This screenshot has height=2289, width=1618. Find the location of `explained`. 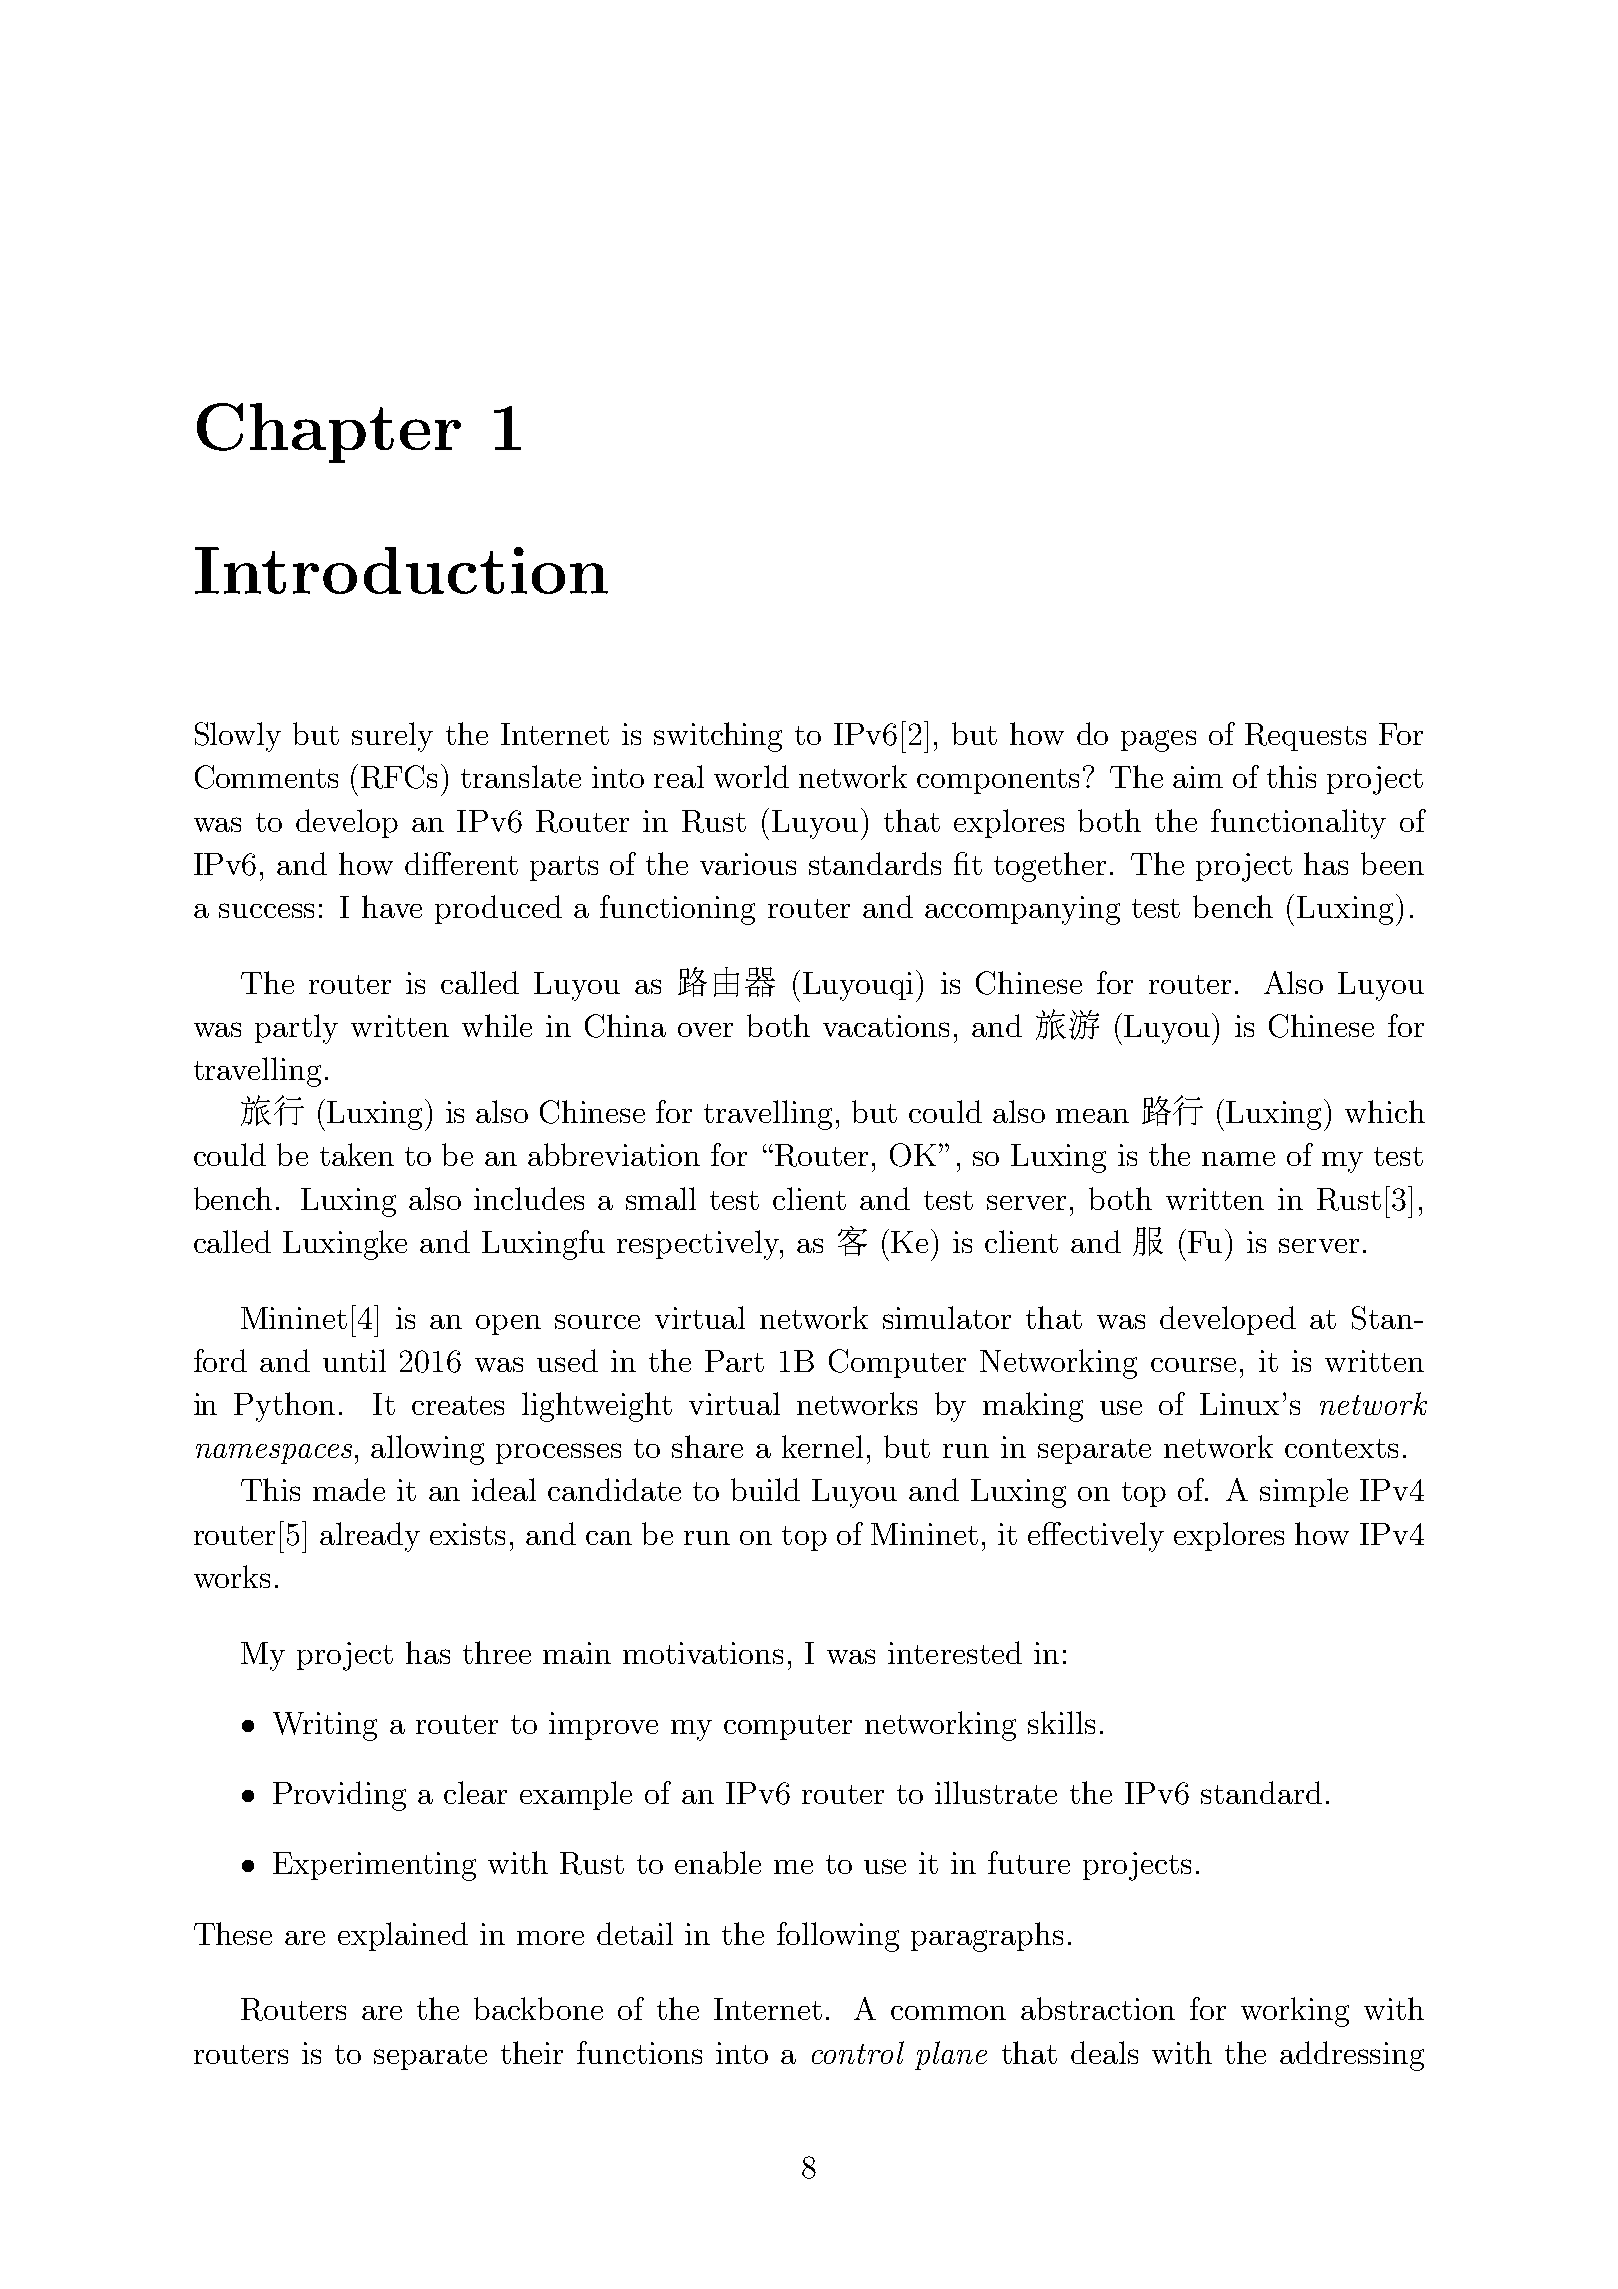

explained is located at coordinates (403, 1936).
